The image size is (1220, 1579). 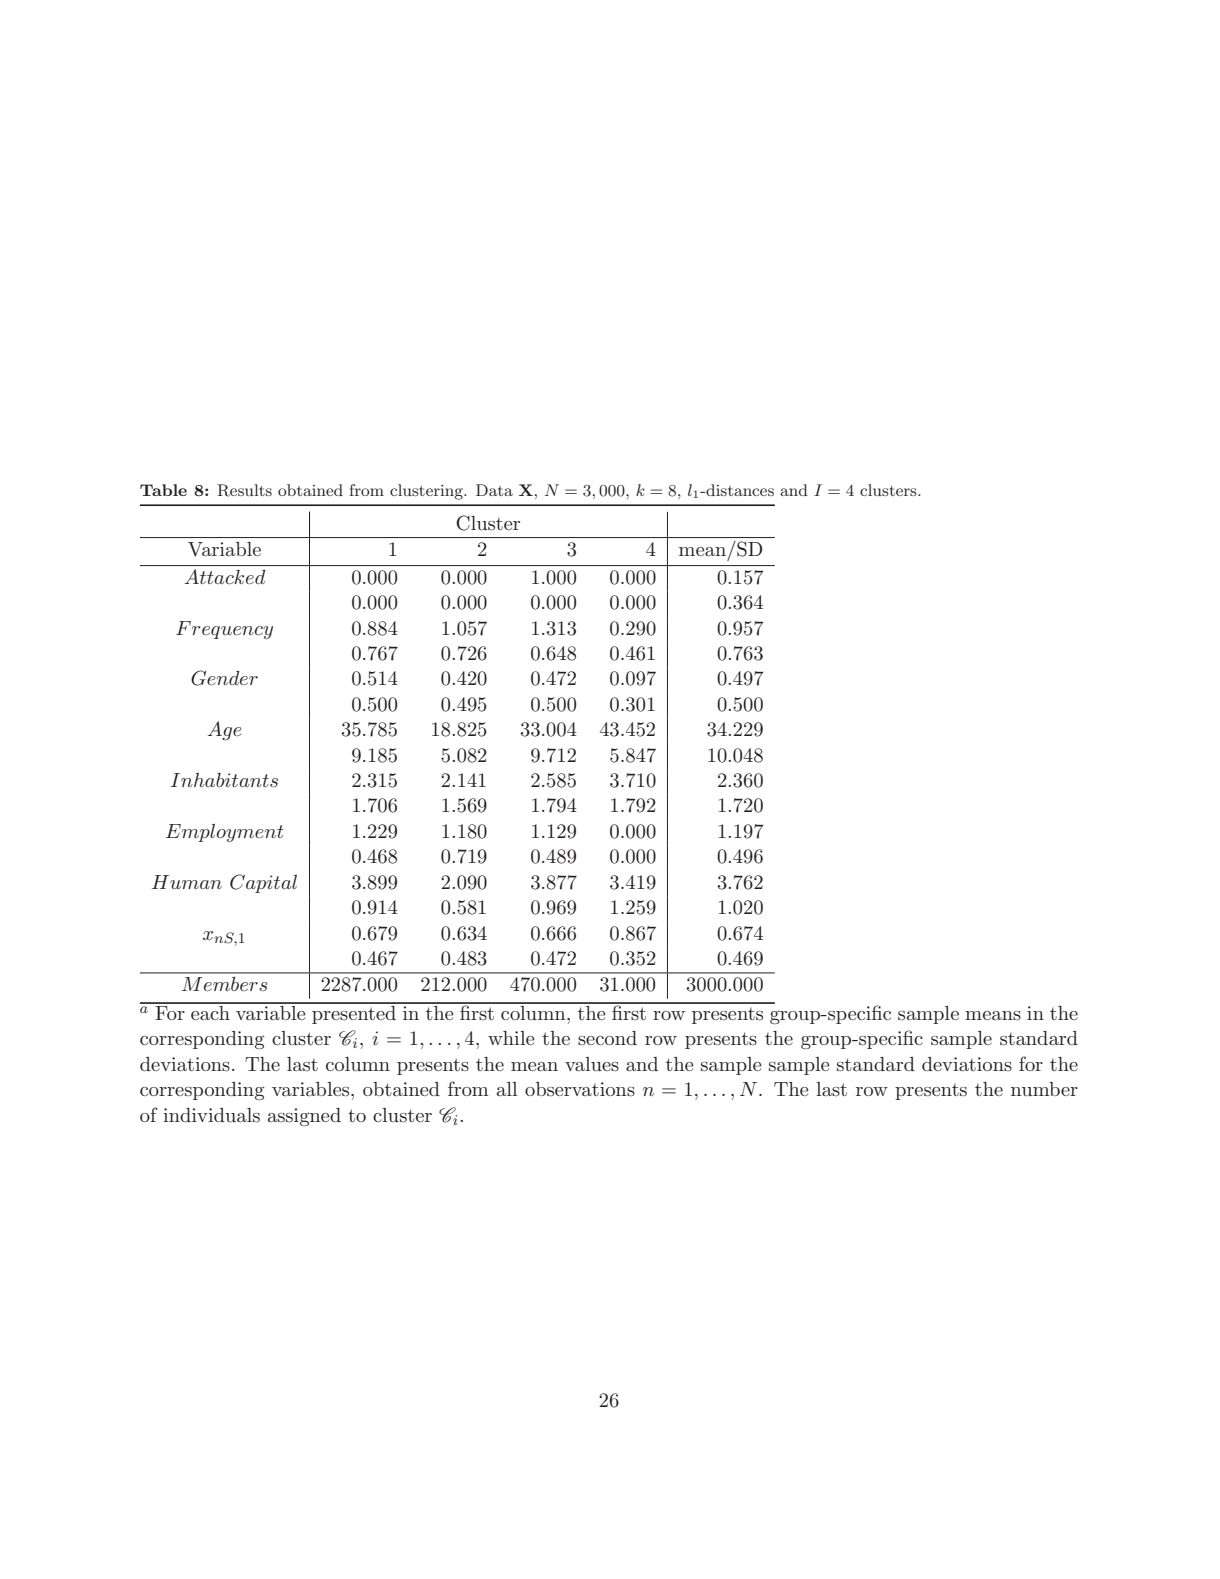 What do you see at coordinates (224, 730) in the page?
I see `Age` at bounding box center [224, 730].
